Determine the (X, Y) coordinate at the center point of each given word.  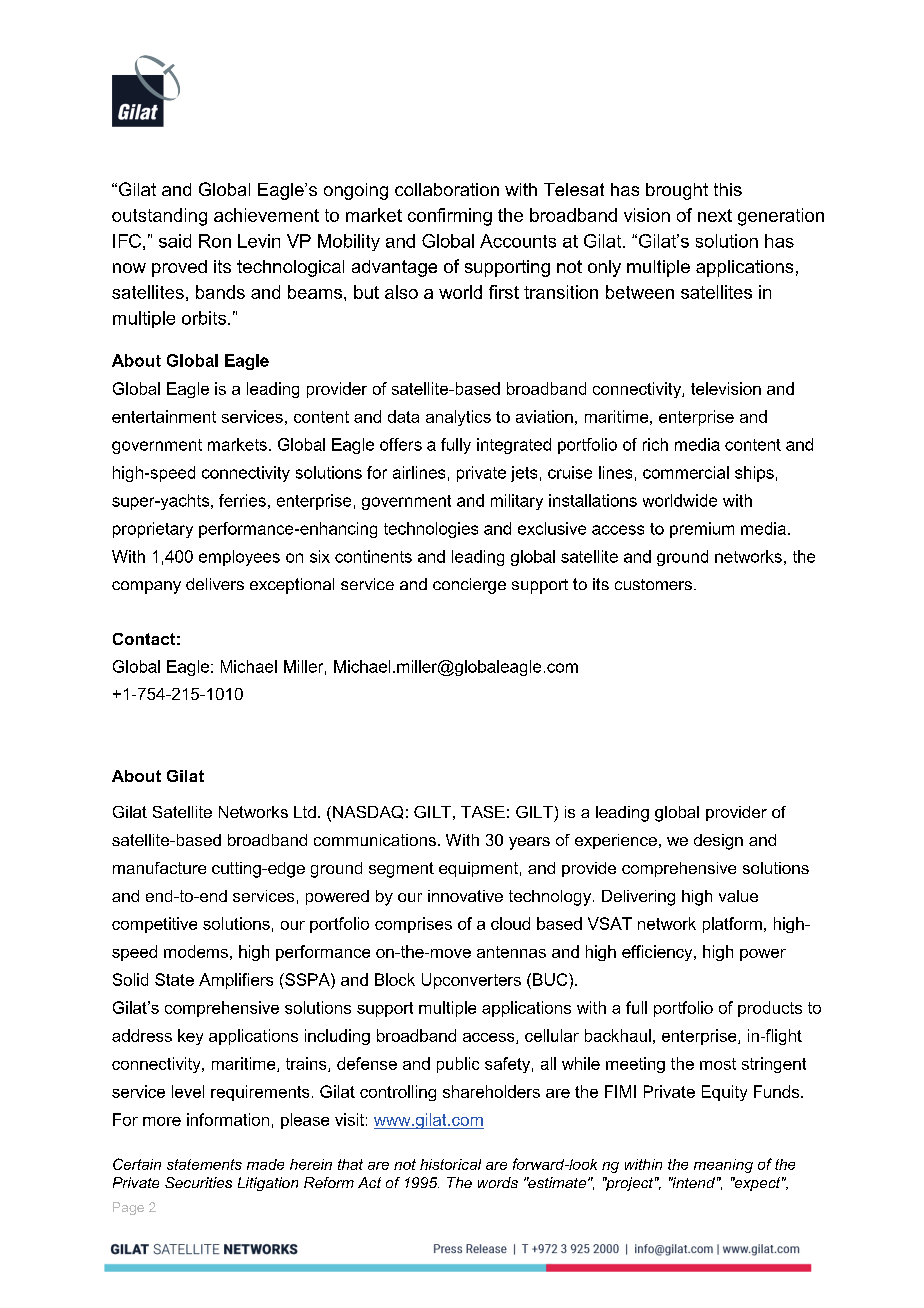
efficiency (658, 953)
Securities (198, 1182)
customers (653, 584)
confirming (450, 217)
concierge (469, 586)
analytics (458, 418)
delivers (215, 584)
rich (655, 444)
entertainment (164, 416)
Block (395, 979)
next (715, 215)
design (718, 842)
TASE (483, 812)
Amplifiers (236, 981)
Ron (215, 241)
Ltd (305, 812)
